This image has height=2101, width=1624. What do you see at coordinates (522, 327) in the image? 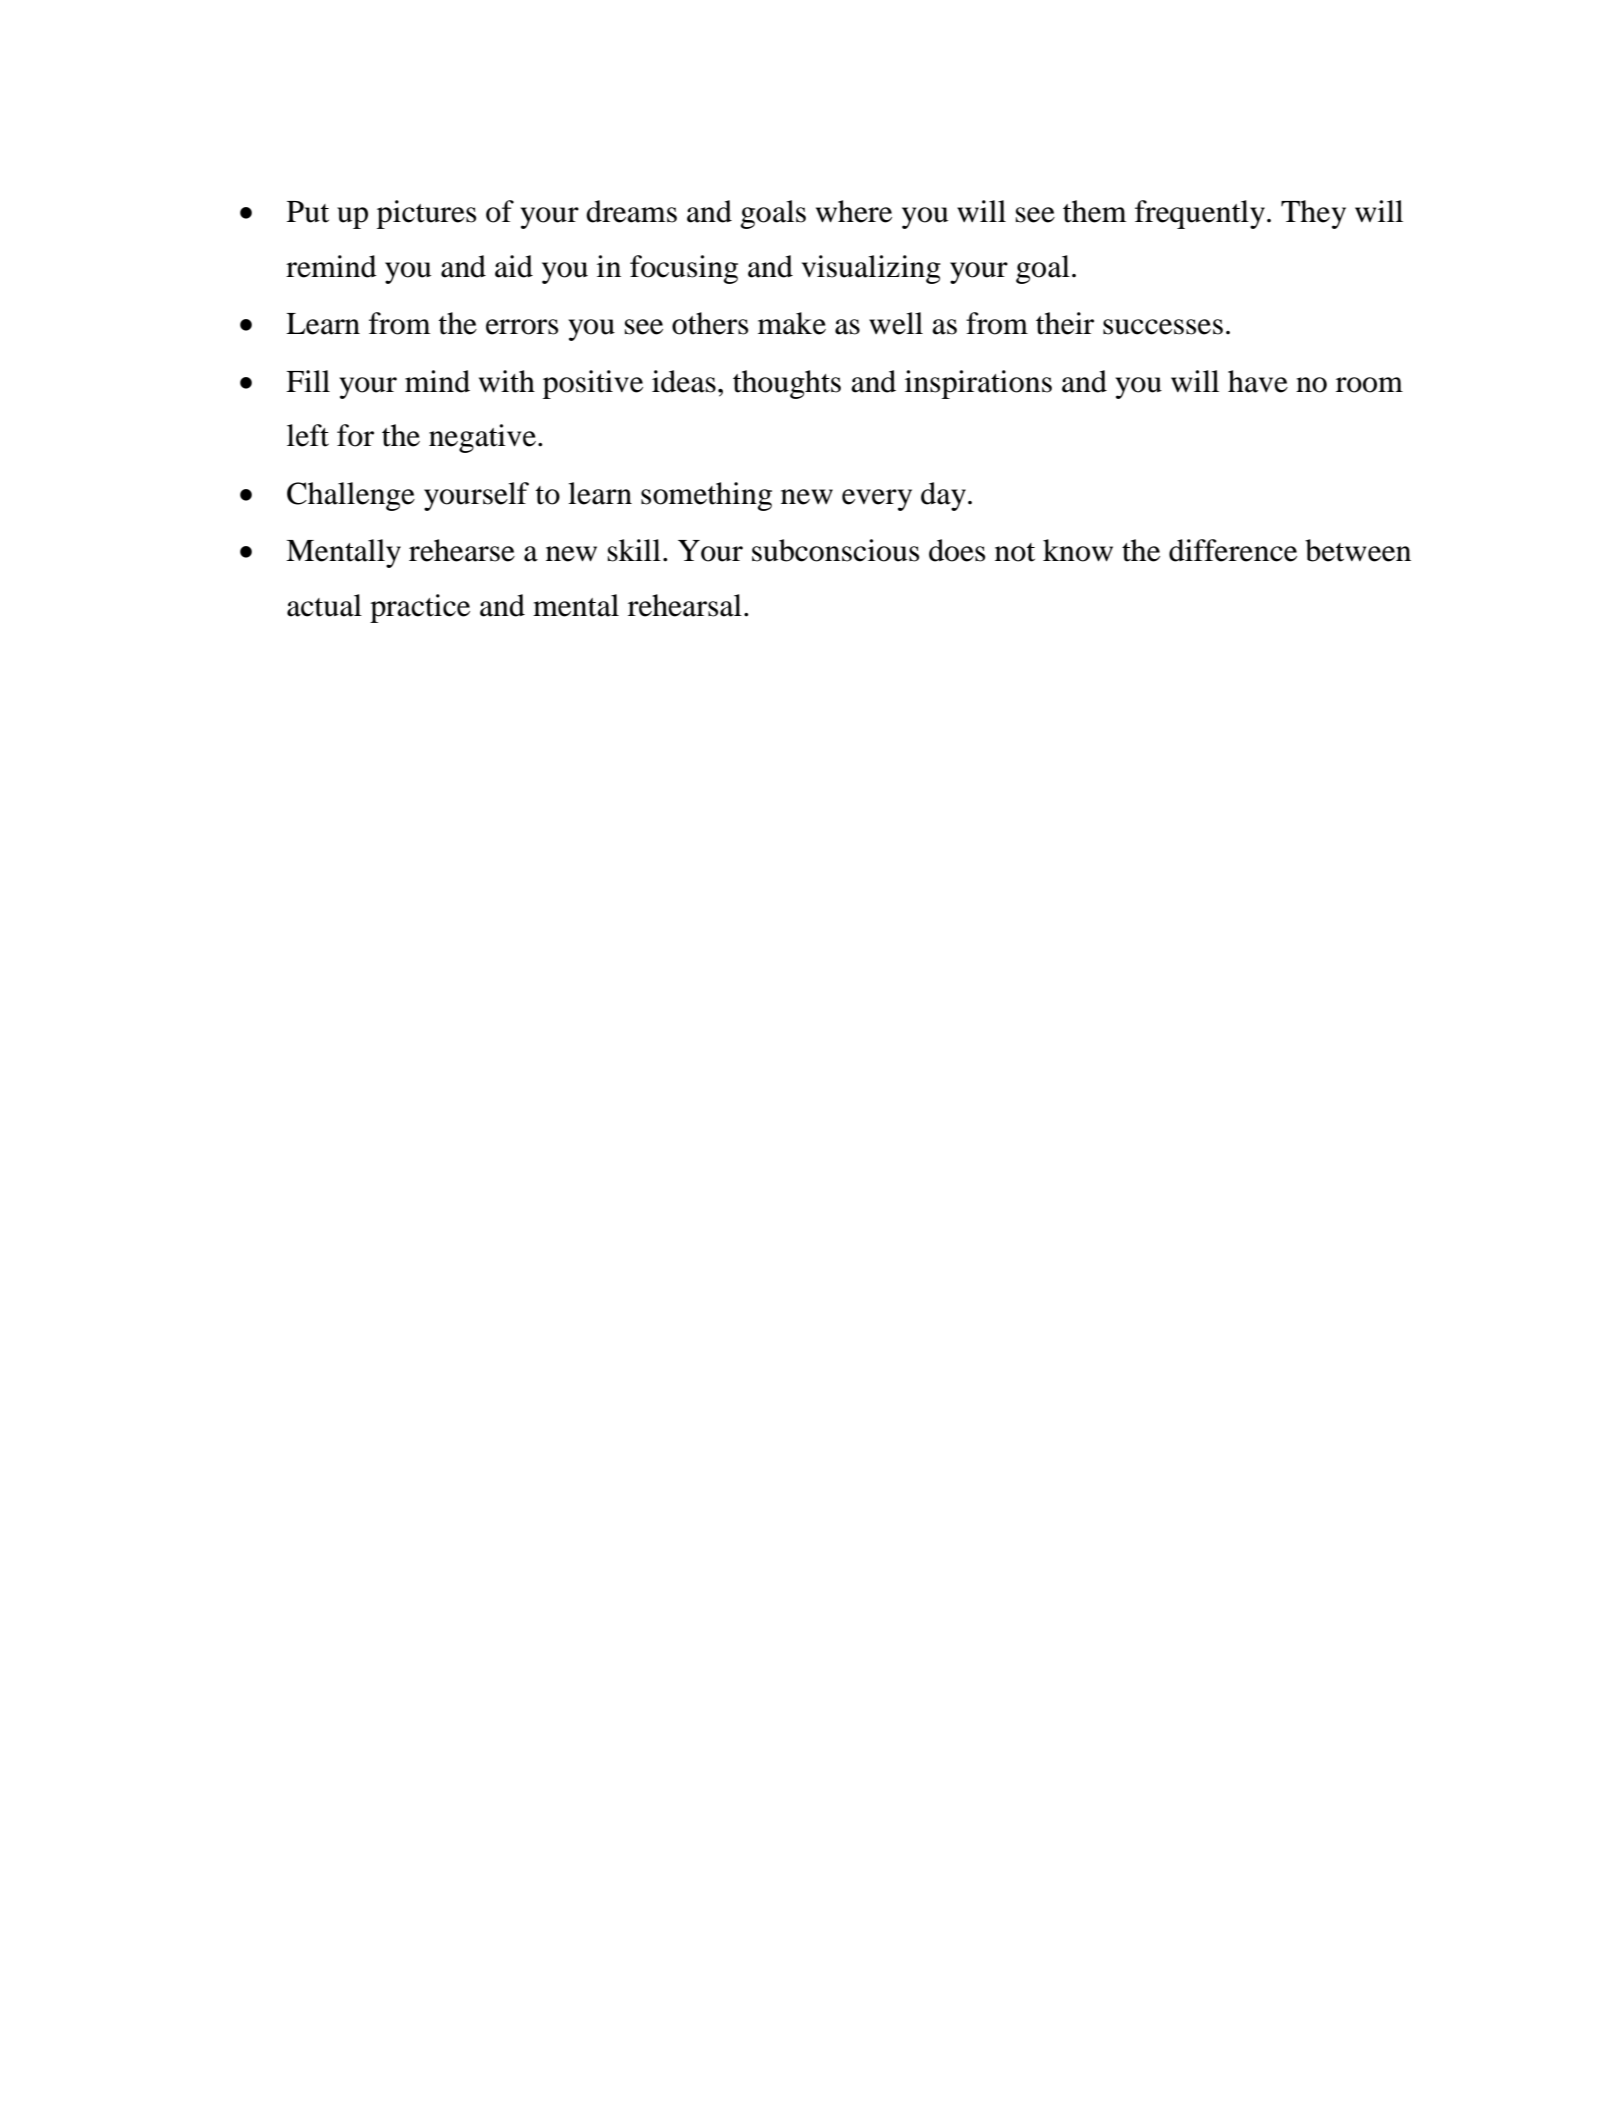
I see `errors` at bounding box center [522, 327].
